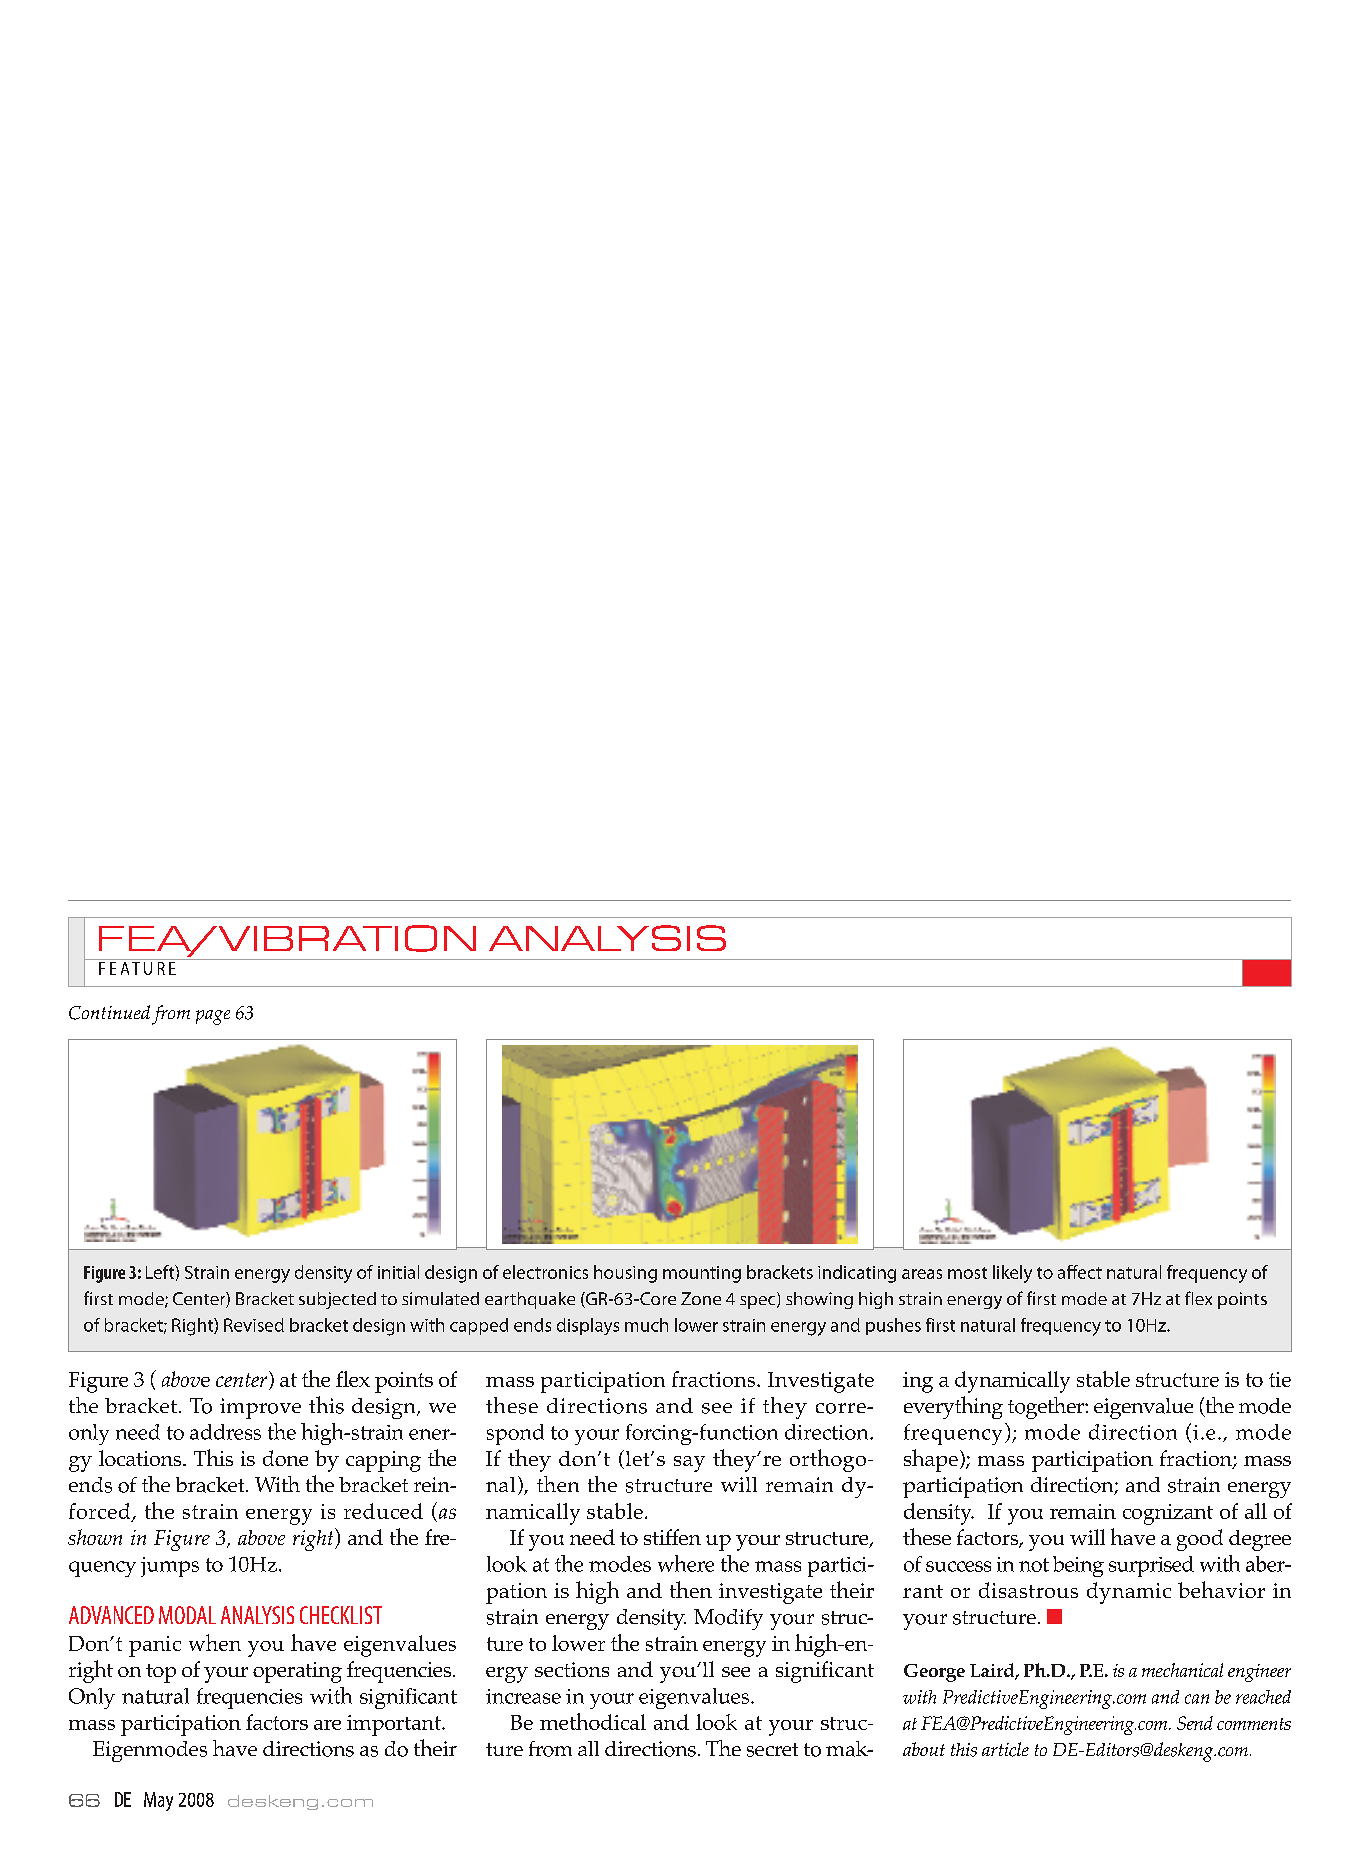 The height and width of the screenshot is (1857, 1360). What do you see at coordinates (95, 1537) in the screenshot?
I see `shown` at bounding box center [95, 1537].
